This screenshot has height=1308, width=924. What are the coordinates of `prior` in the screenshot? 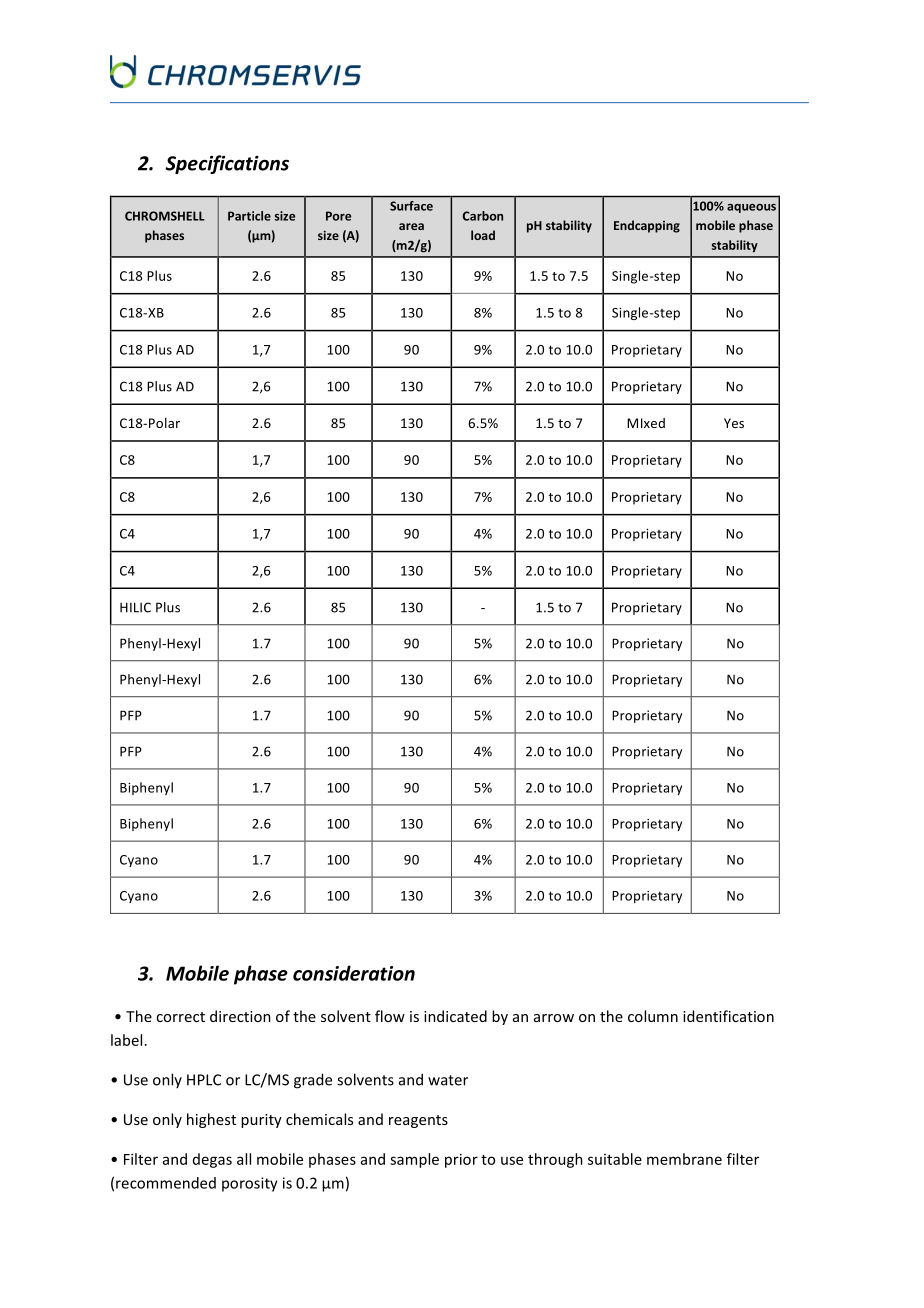 It's located at (461, 1160).
